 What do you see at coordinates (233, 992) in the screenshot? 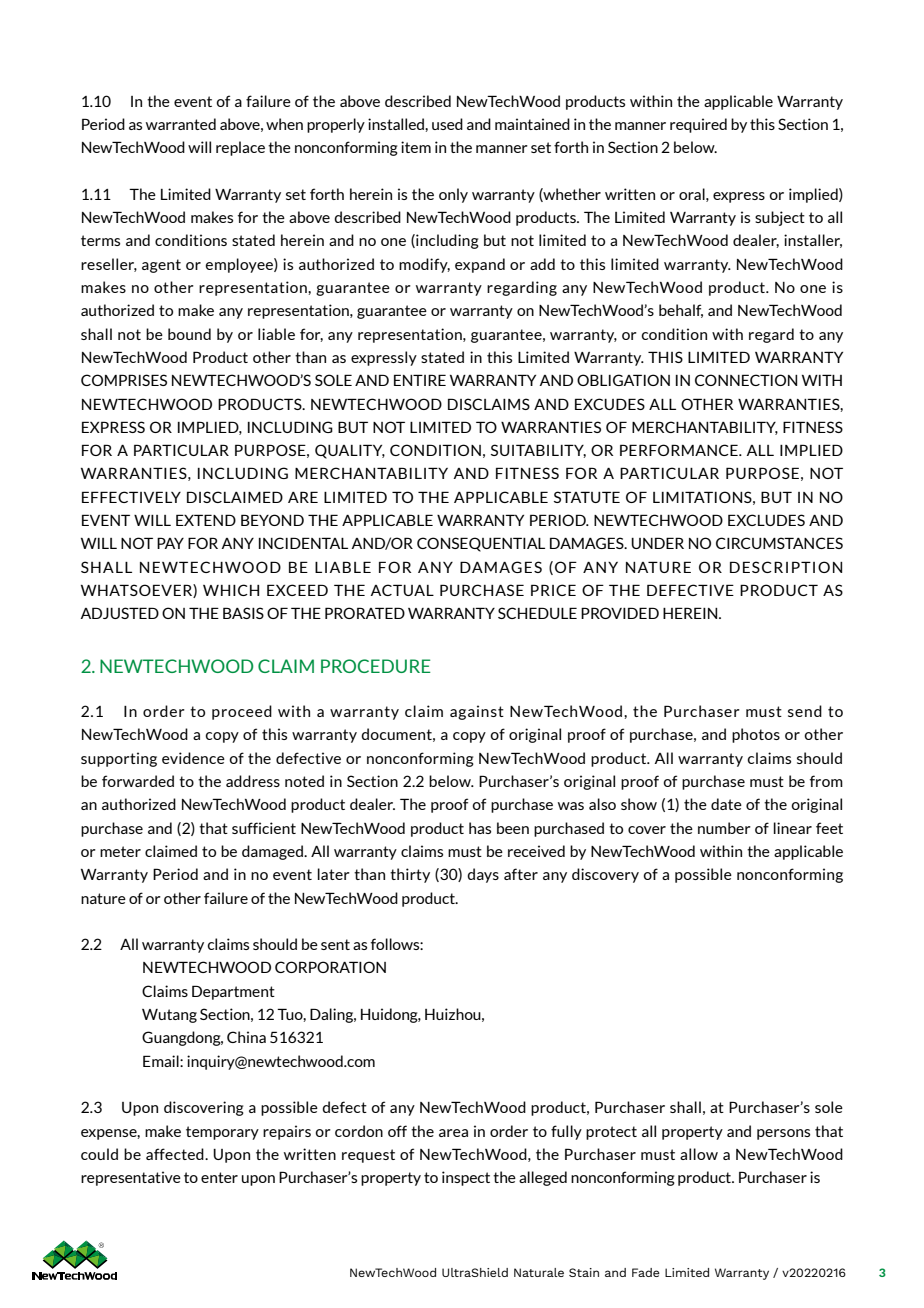
I see `Department` at bounding box center [233, 992].
